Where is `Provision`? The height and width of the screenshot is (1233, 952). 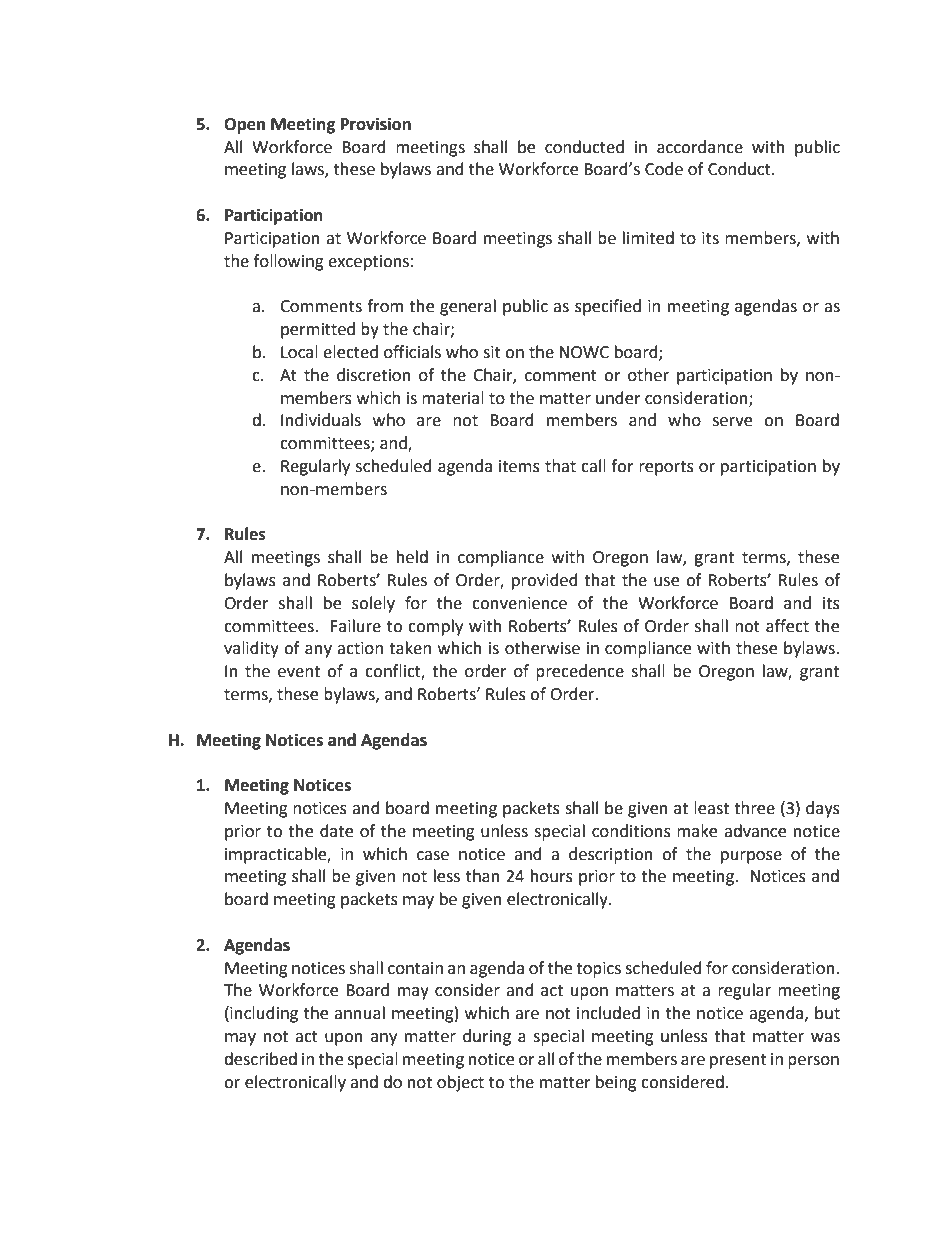 Provision is located at coordinates (376, 124).
